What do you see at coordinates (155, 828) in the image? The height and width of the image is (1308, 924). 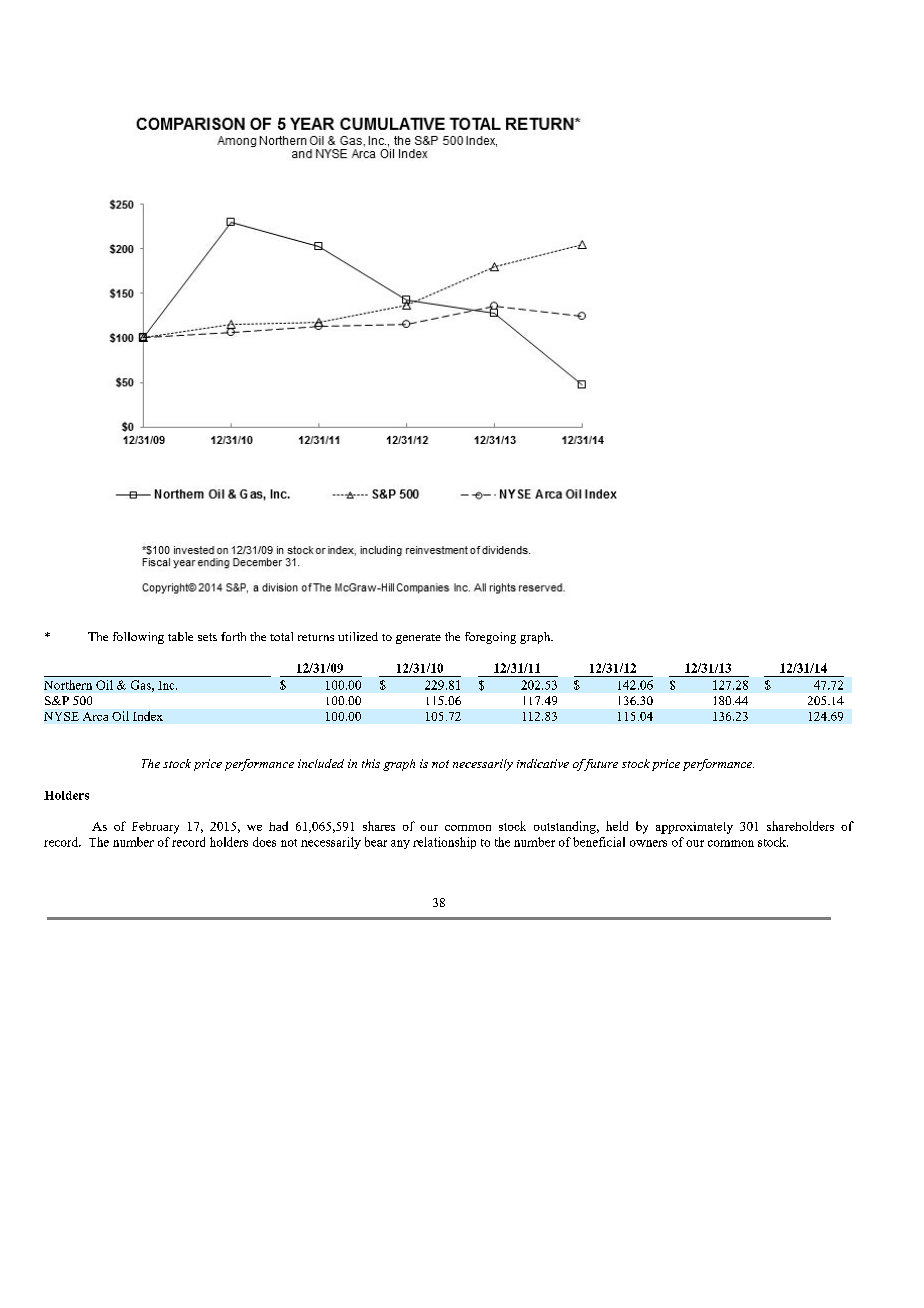 I see `February` at bounding box center [155, 828].
